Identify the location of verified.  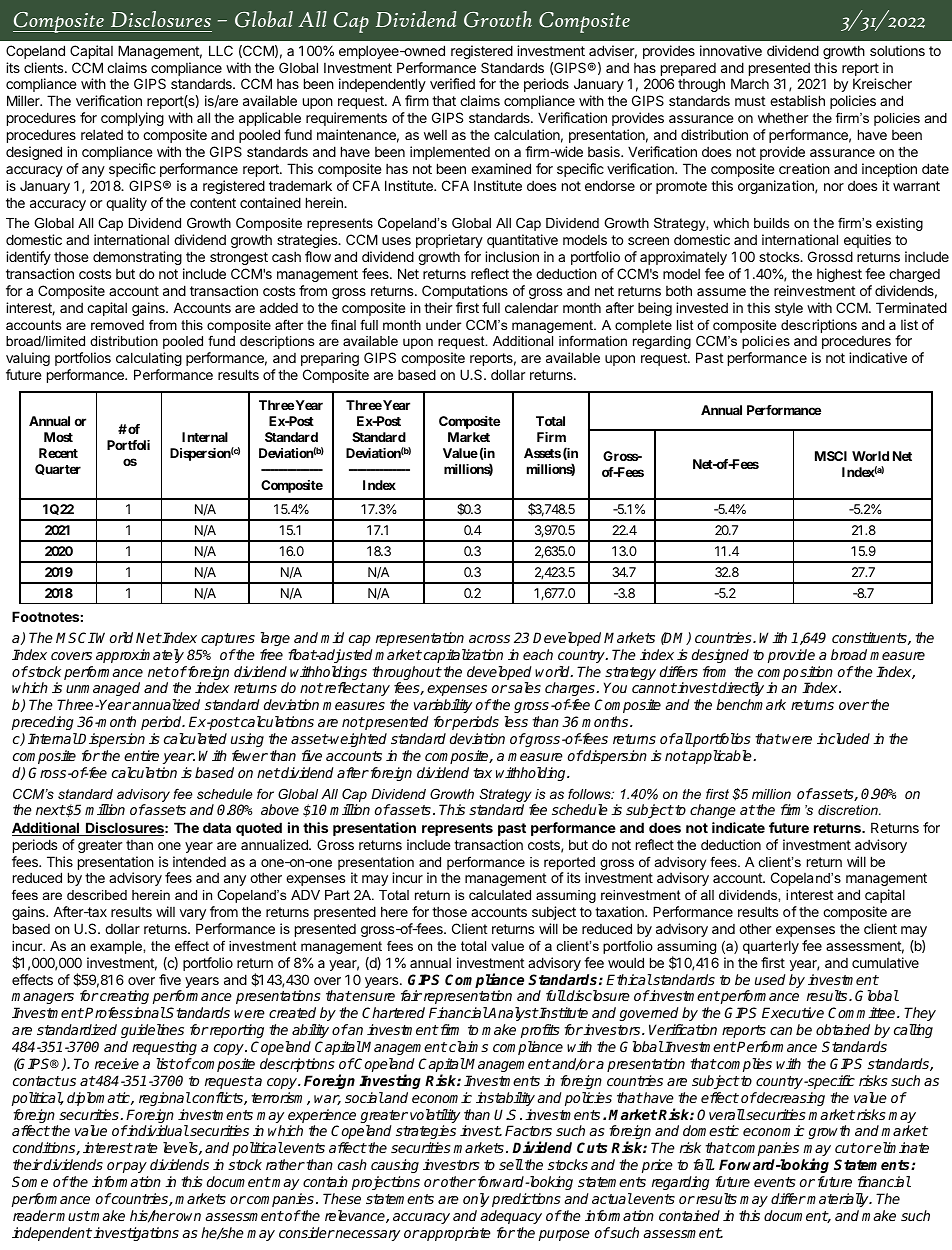
(452, 83).
